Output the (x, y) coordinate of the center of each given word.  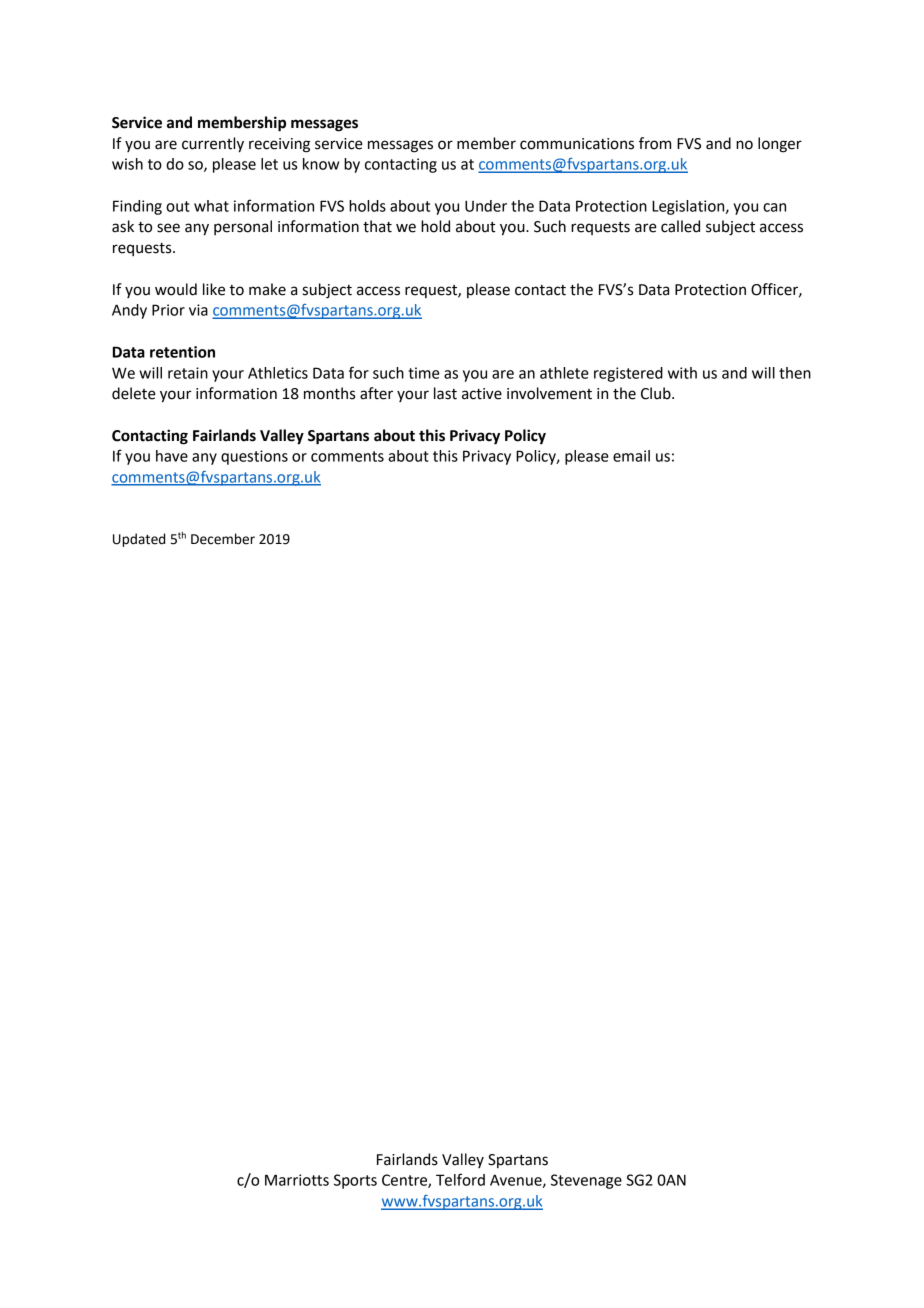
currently (213, 145)
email (631, 456)
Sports (355, 1181)
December (223, 539)
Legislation (689, 207)
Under (486, 206)
